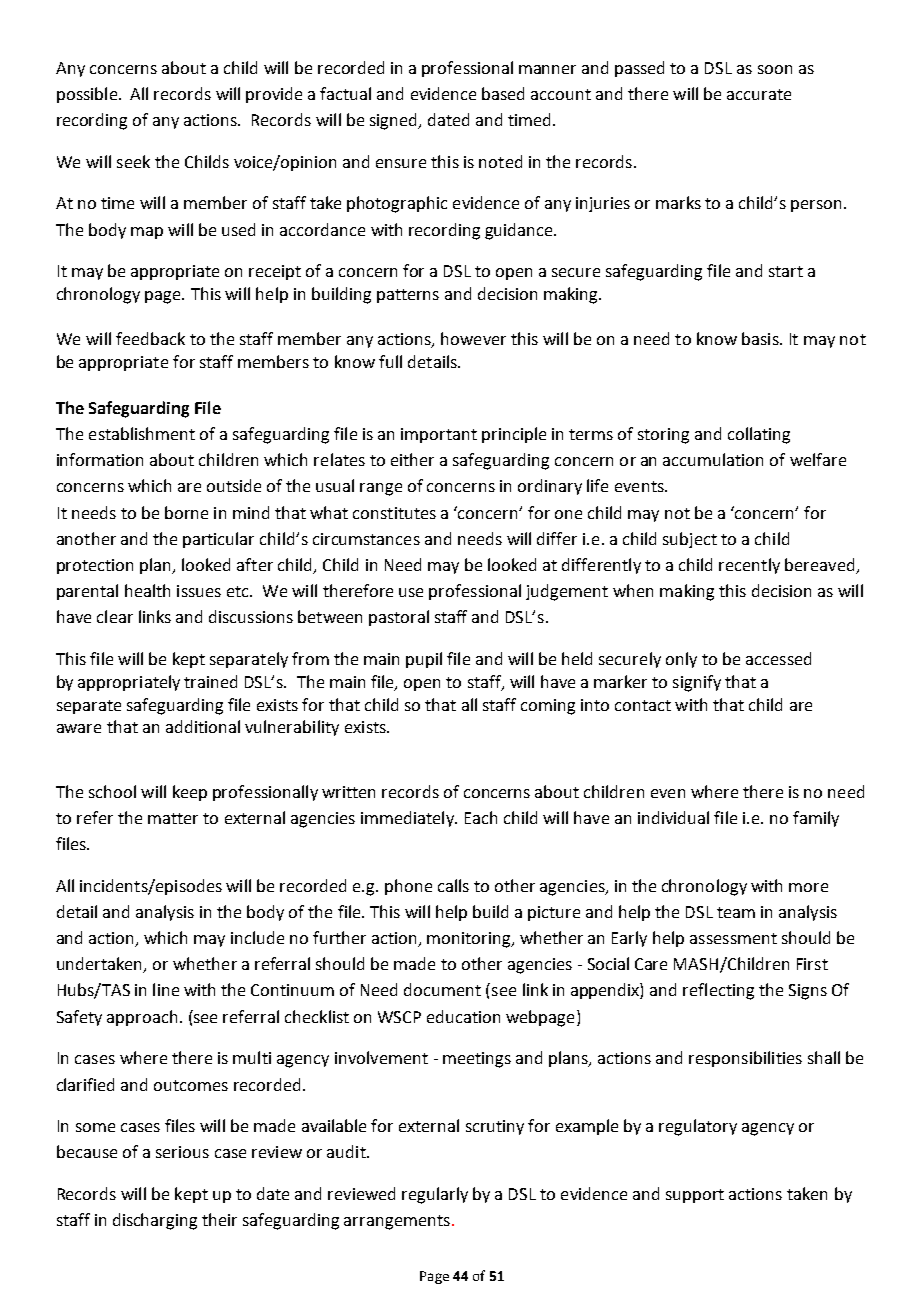 This document has width=924, height=1308. Describe the element at coordinates (210, 681) in the document. I see `trained` at that location.
